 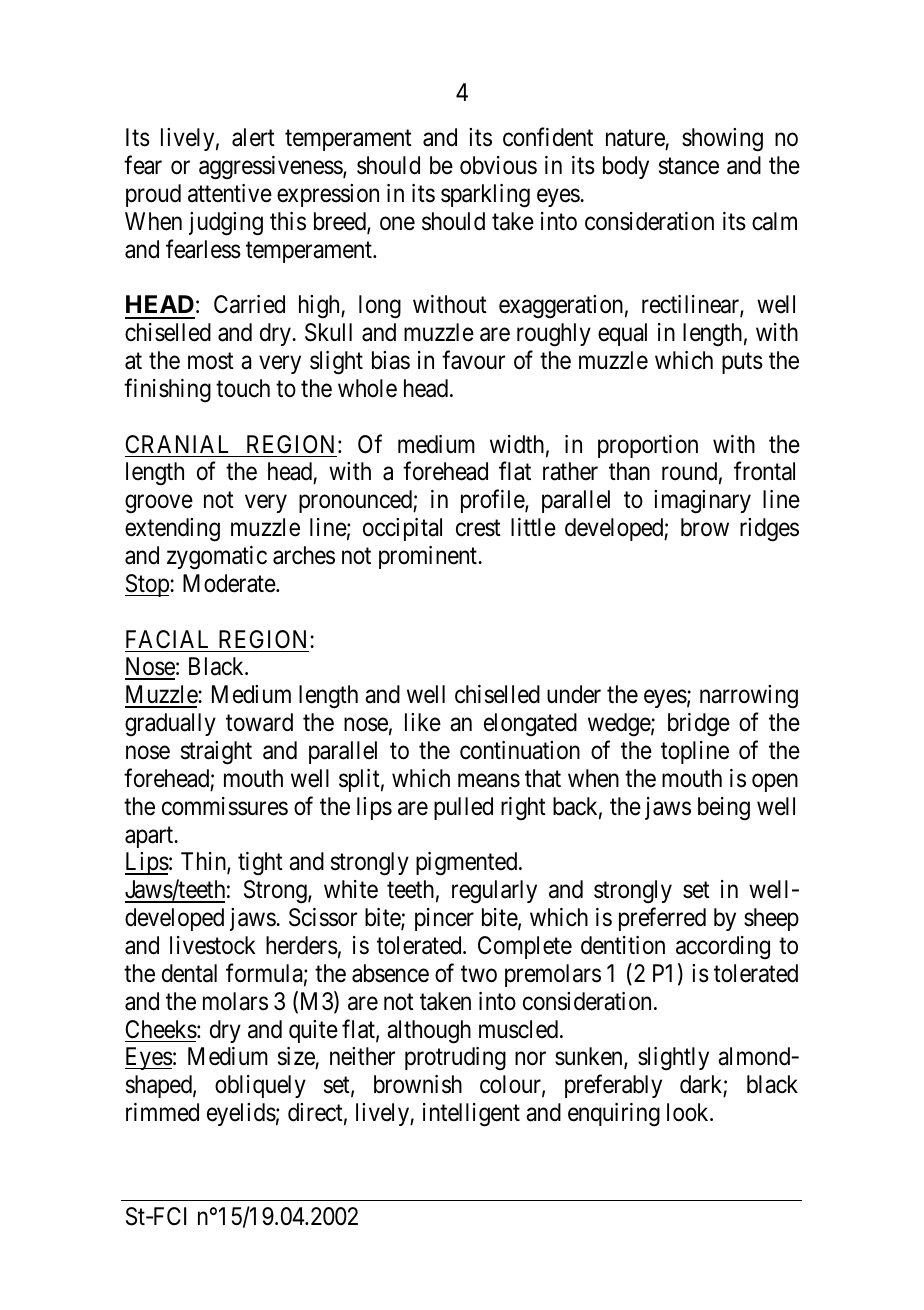 What do you see at coordinates (498, 165) in the screenshot?
I see `obvious` at bounding box center [498, 165].
